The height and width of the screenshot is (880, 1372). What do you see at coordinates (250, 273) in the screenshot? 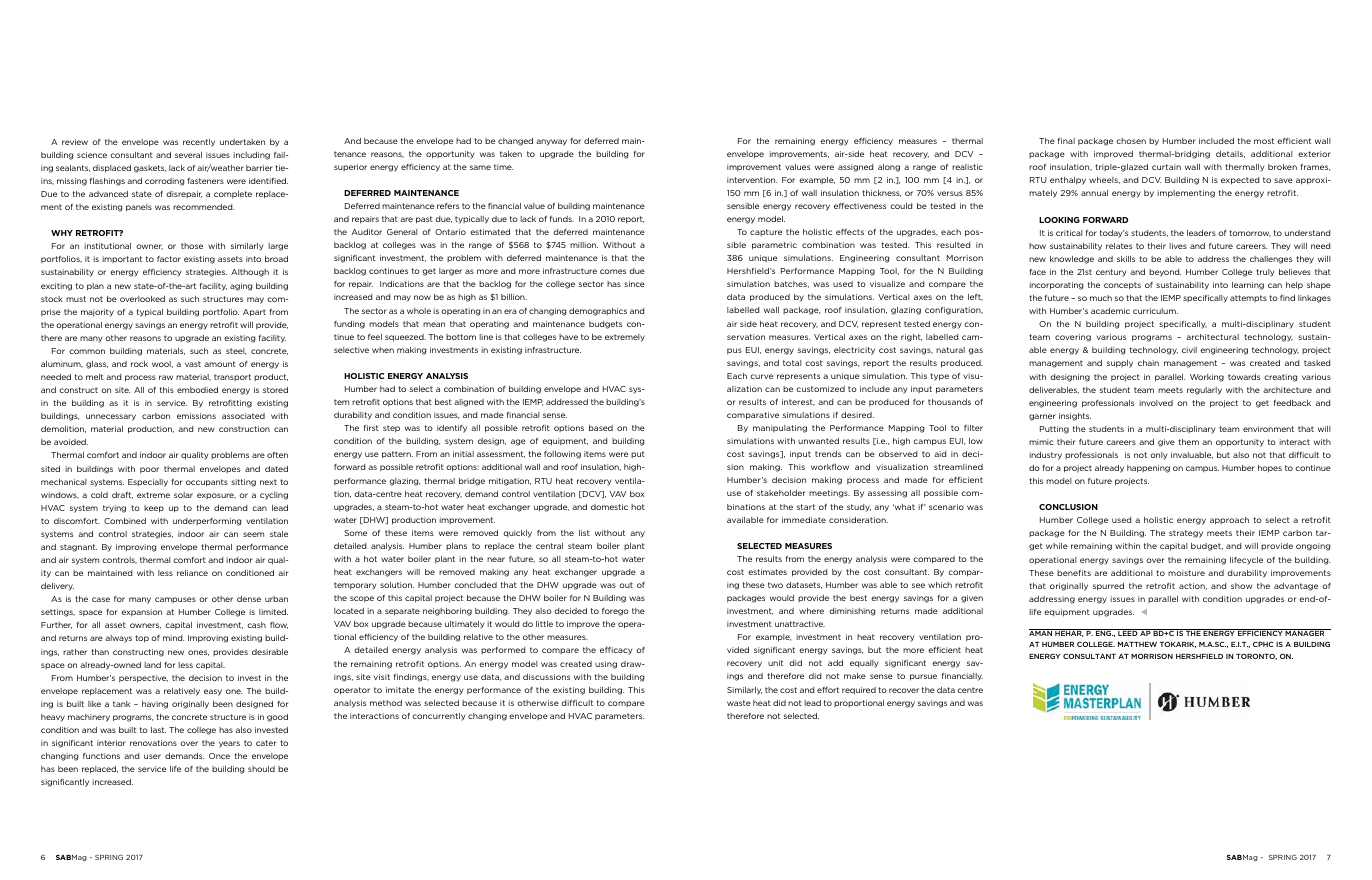
I see `Although` at bounding box center [250, 273].
